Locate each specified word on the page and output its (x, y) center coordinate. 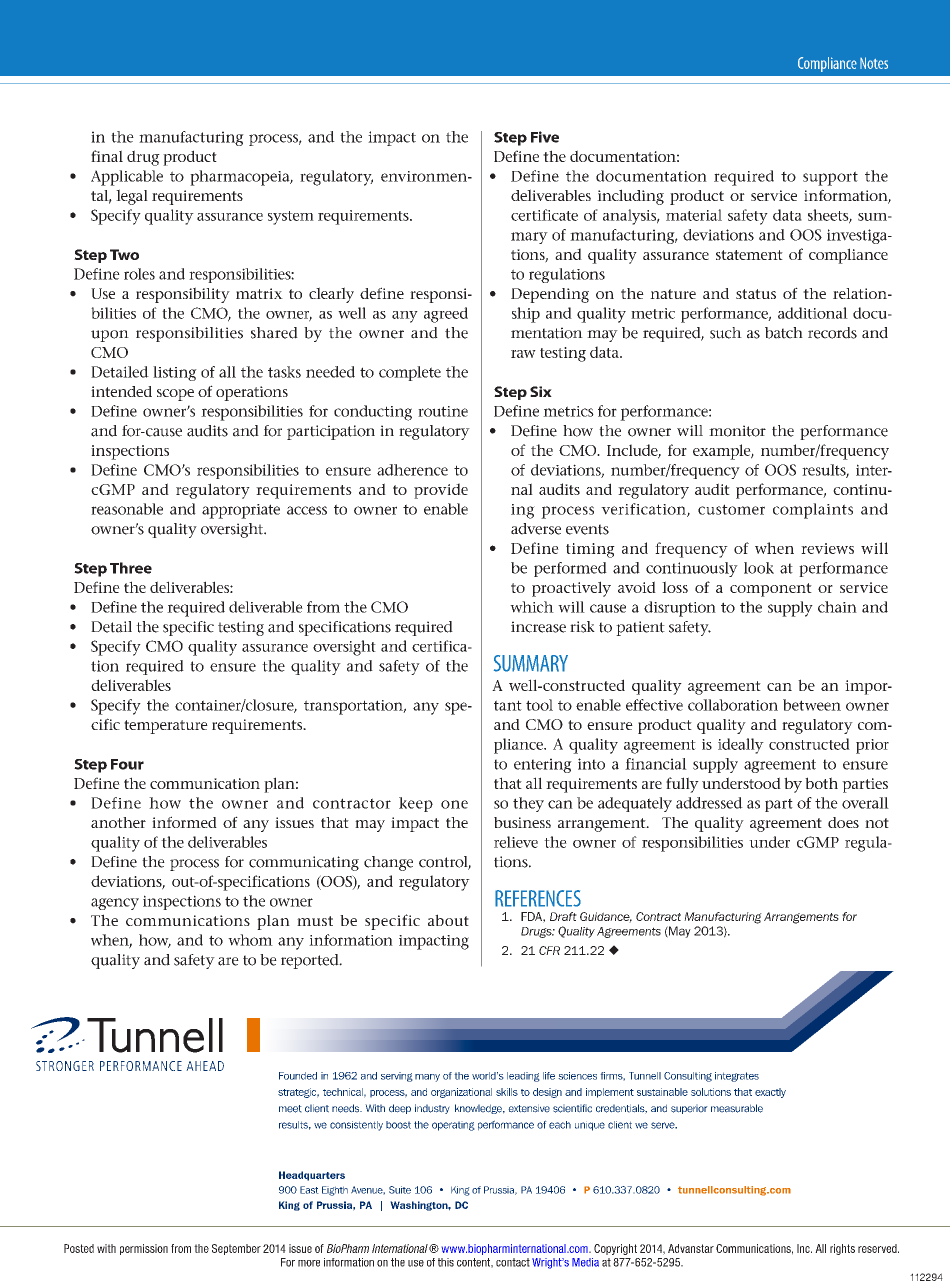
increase (538, 627)
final (107, 156)
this (446, 1262)
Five (545, 137)
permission (144, 1249)
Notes (874, 63)
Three (131, 568)
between (812, 705)
